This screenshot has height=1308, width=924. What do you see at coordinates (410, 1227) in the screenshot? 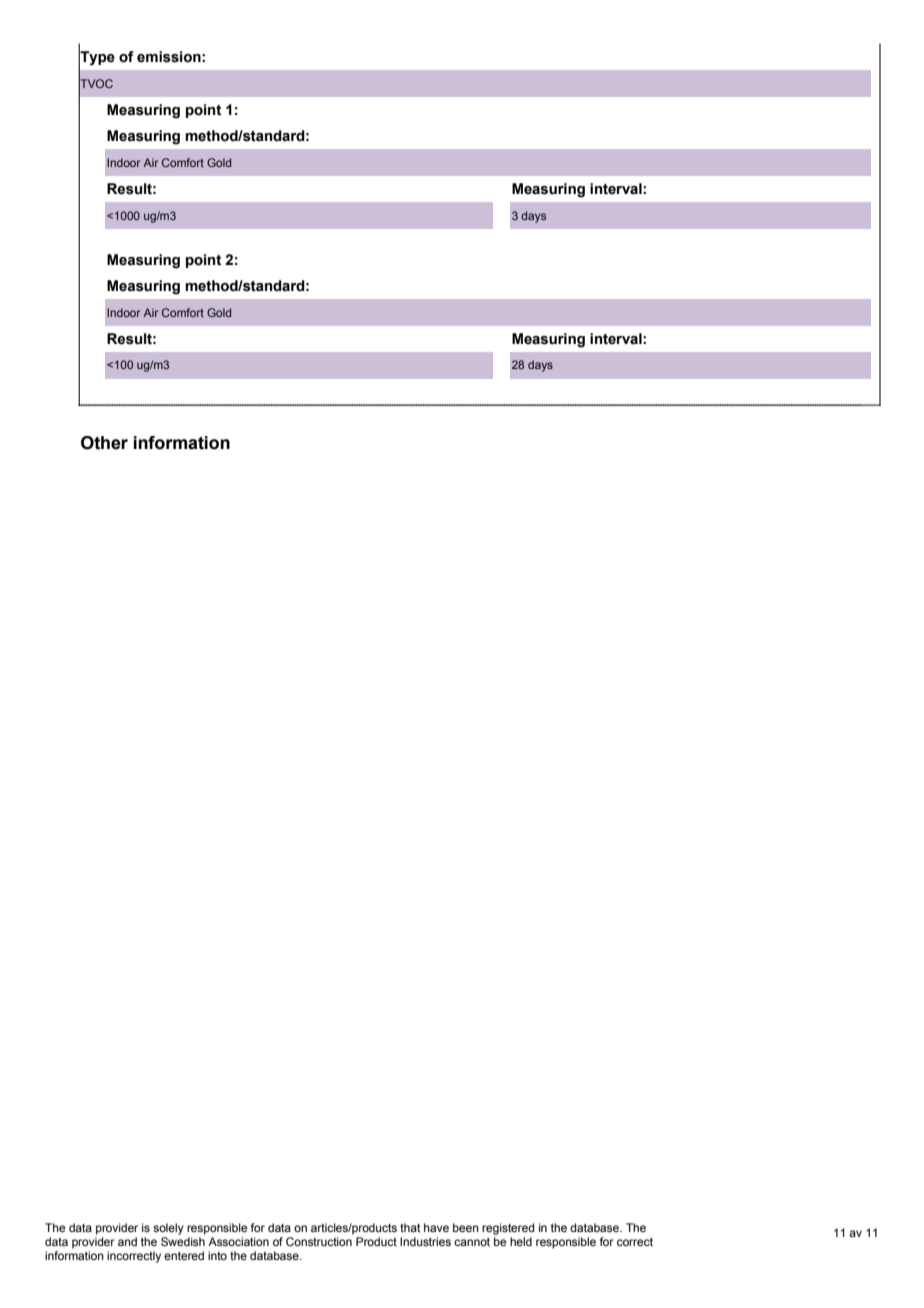
I see `that` at bounding box center [410, 1227].
